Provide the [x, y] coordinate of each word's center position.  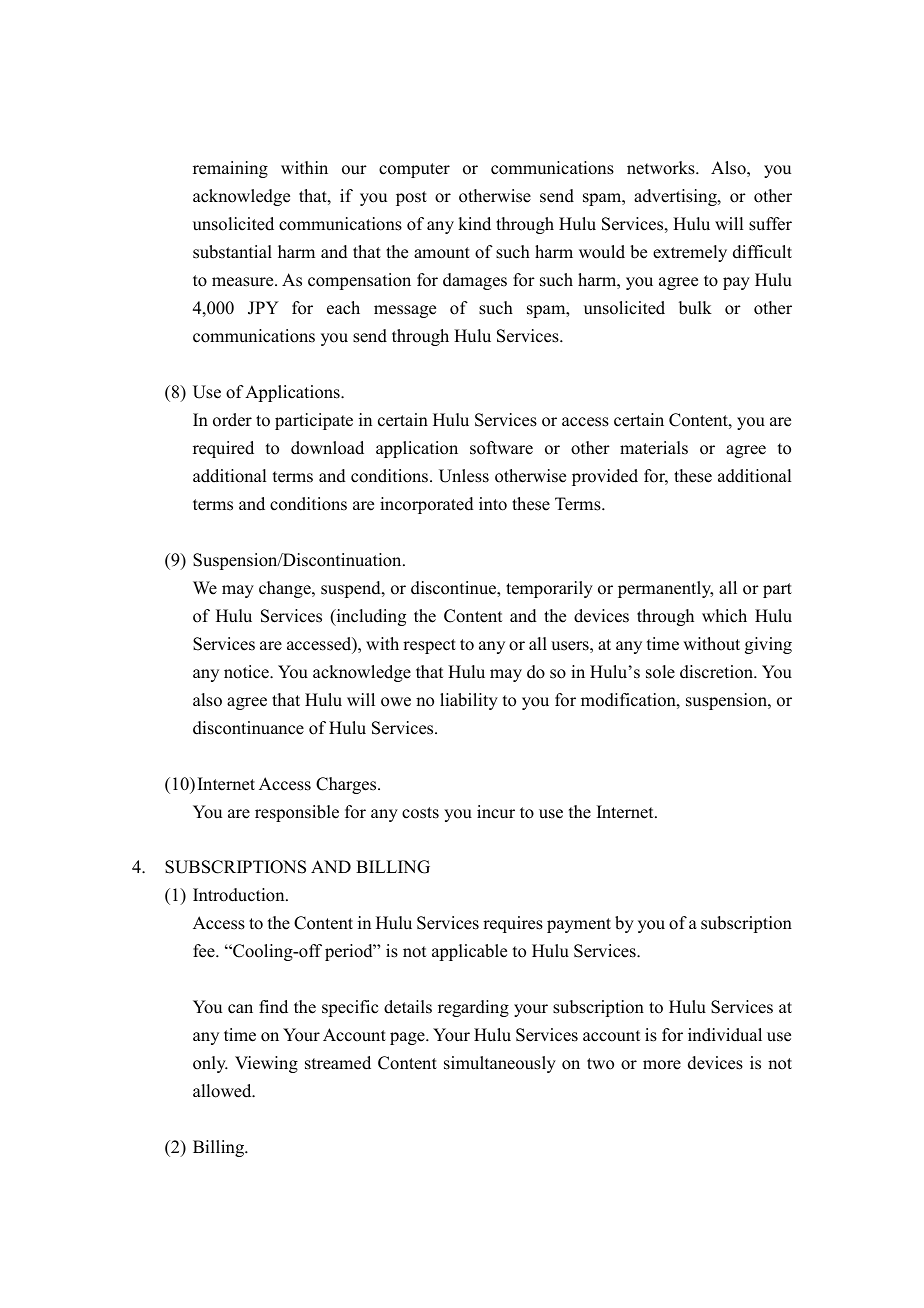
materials [654, 448]
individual [725, 1035]
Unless [464, 476]
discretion [718, 672]
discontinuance [248, 728]
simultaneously [500, 1064]
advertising [676, 197]
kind [474, 224]
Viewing [266, 1064]
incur [496, 812]
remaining [230, 169]
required [223, 449]
